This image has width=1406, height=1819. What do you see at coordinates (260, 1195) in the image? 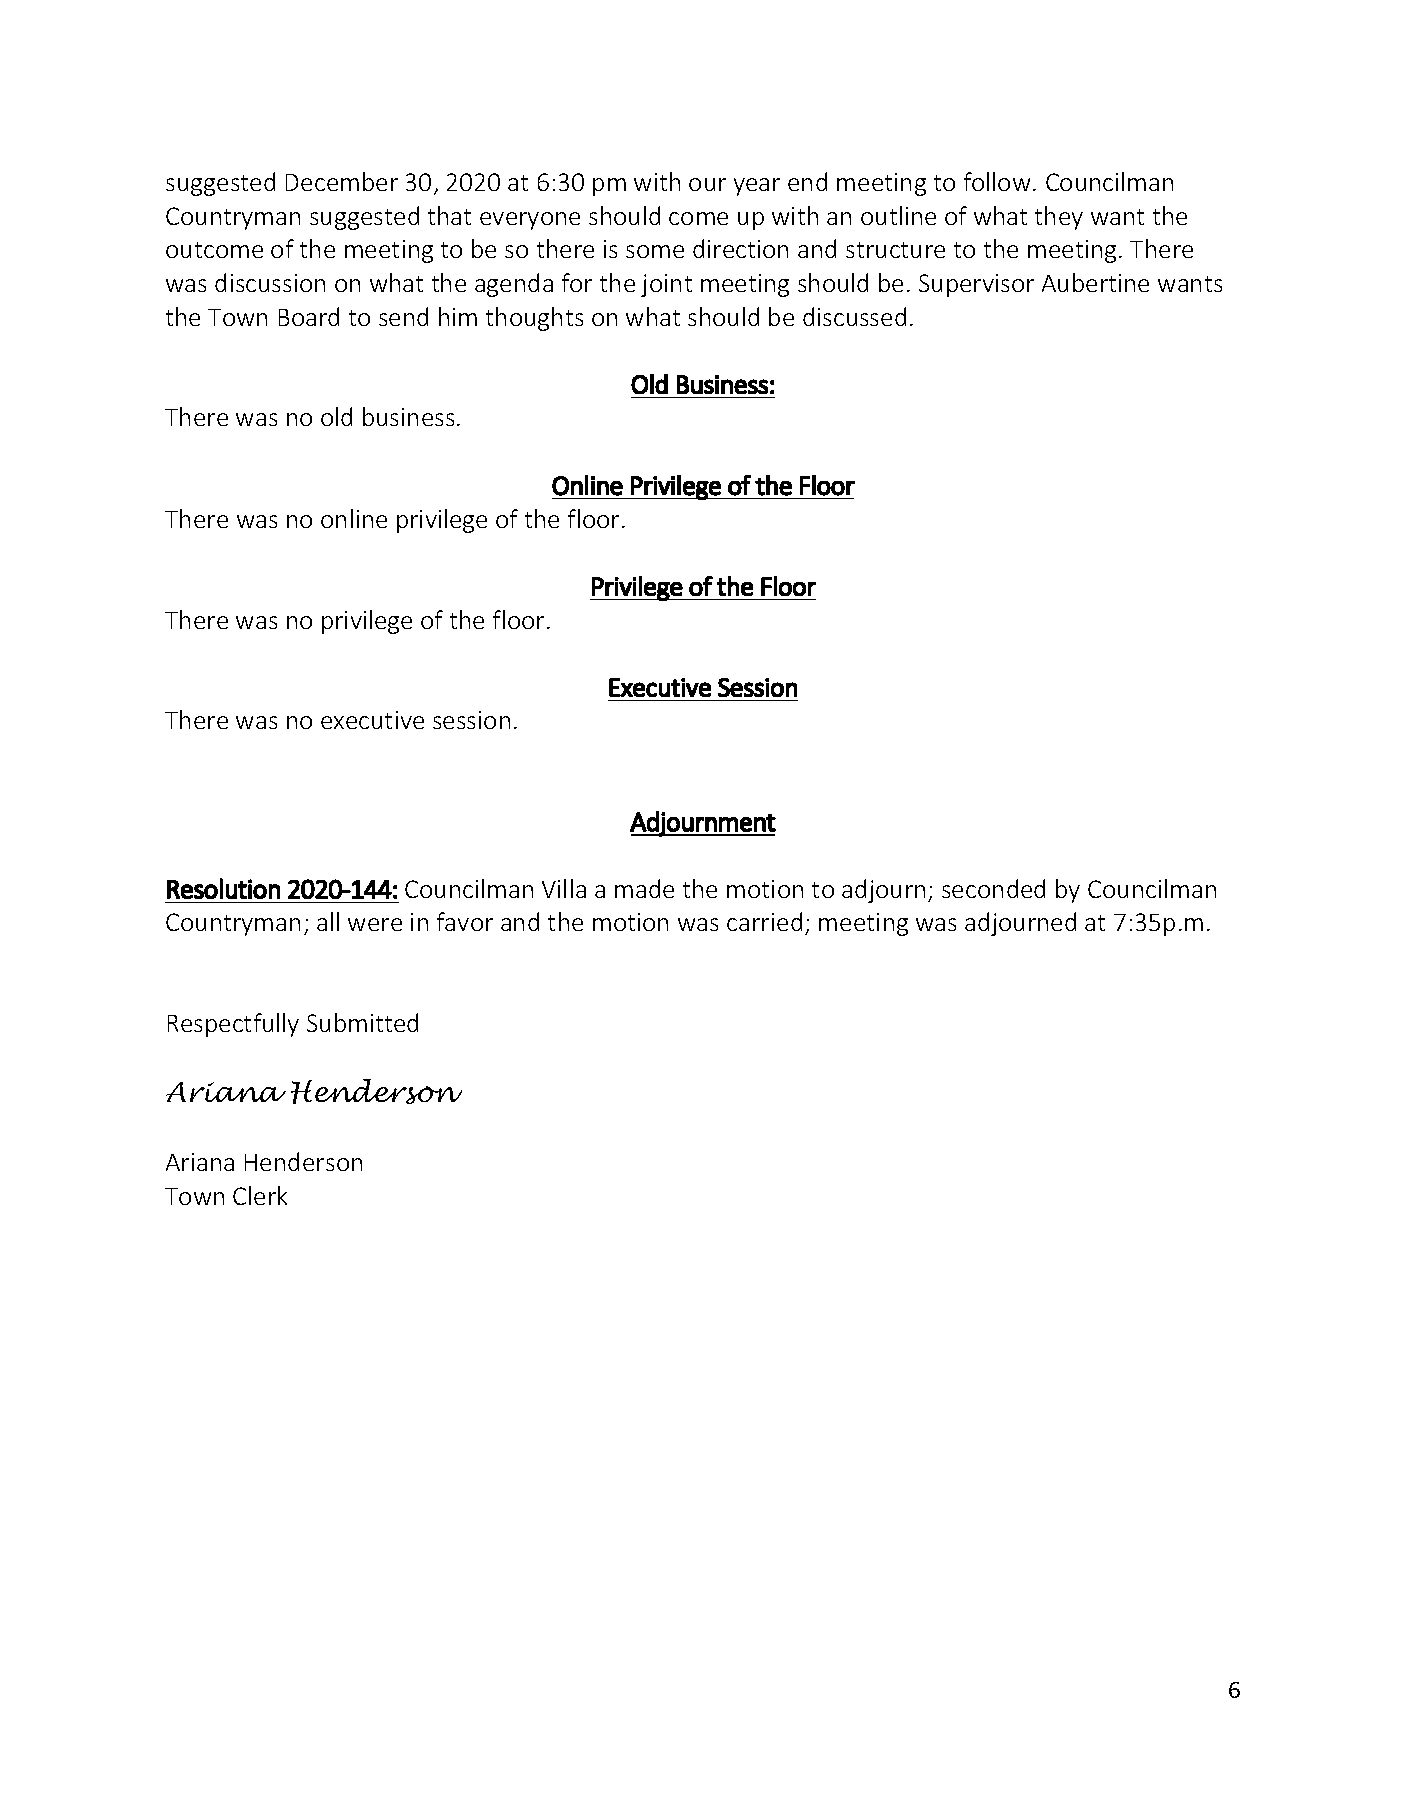
I see `Clerk` at bounding box center [260, 1195].
